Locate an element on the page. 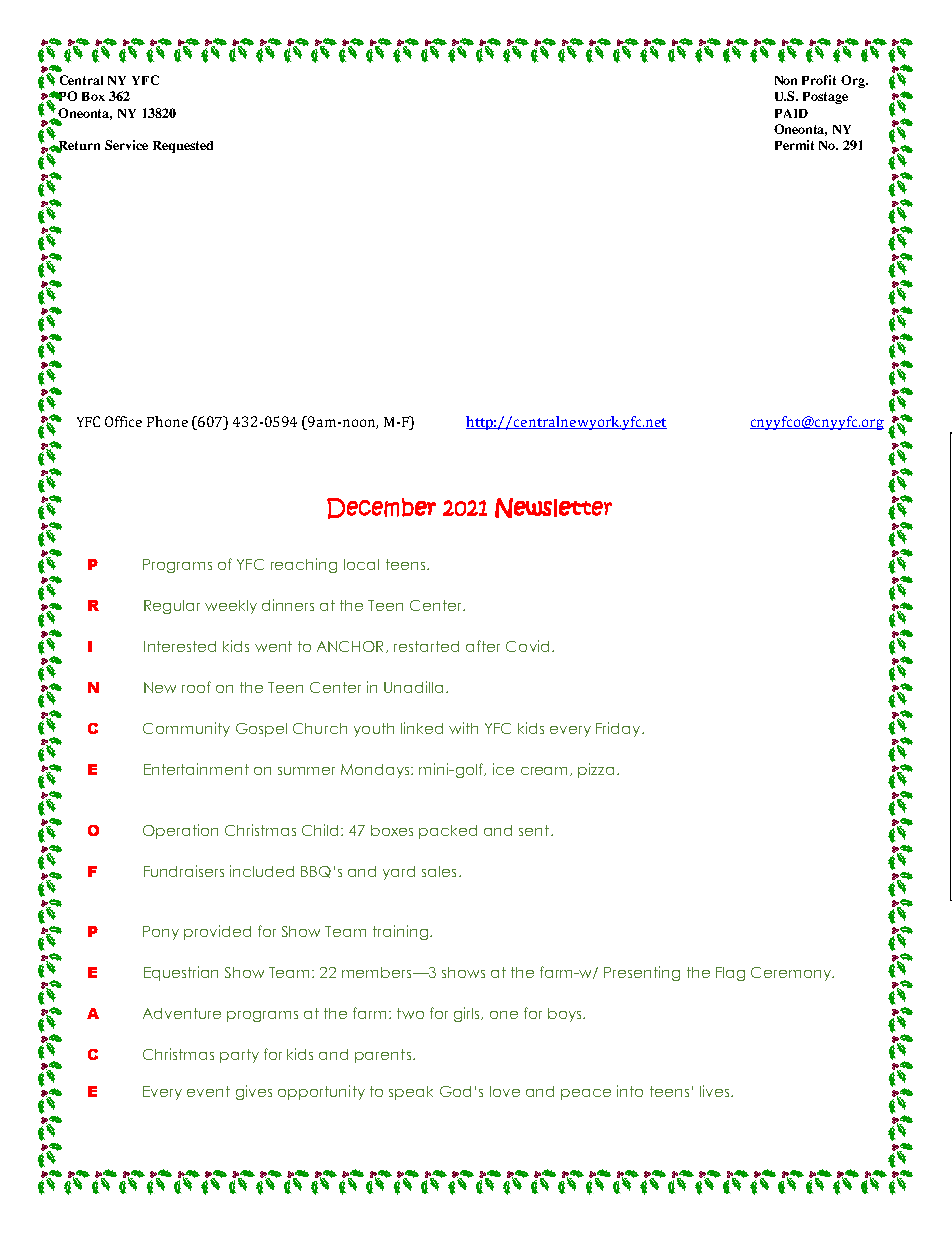  love is located at coordinates (505, 1091).
